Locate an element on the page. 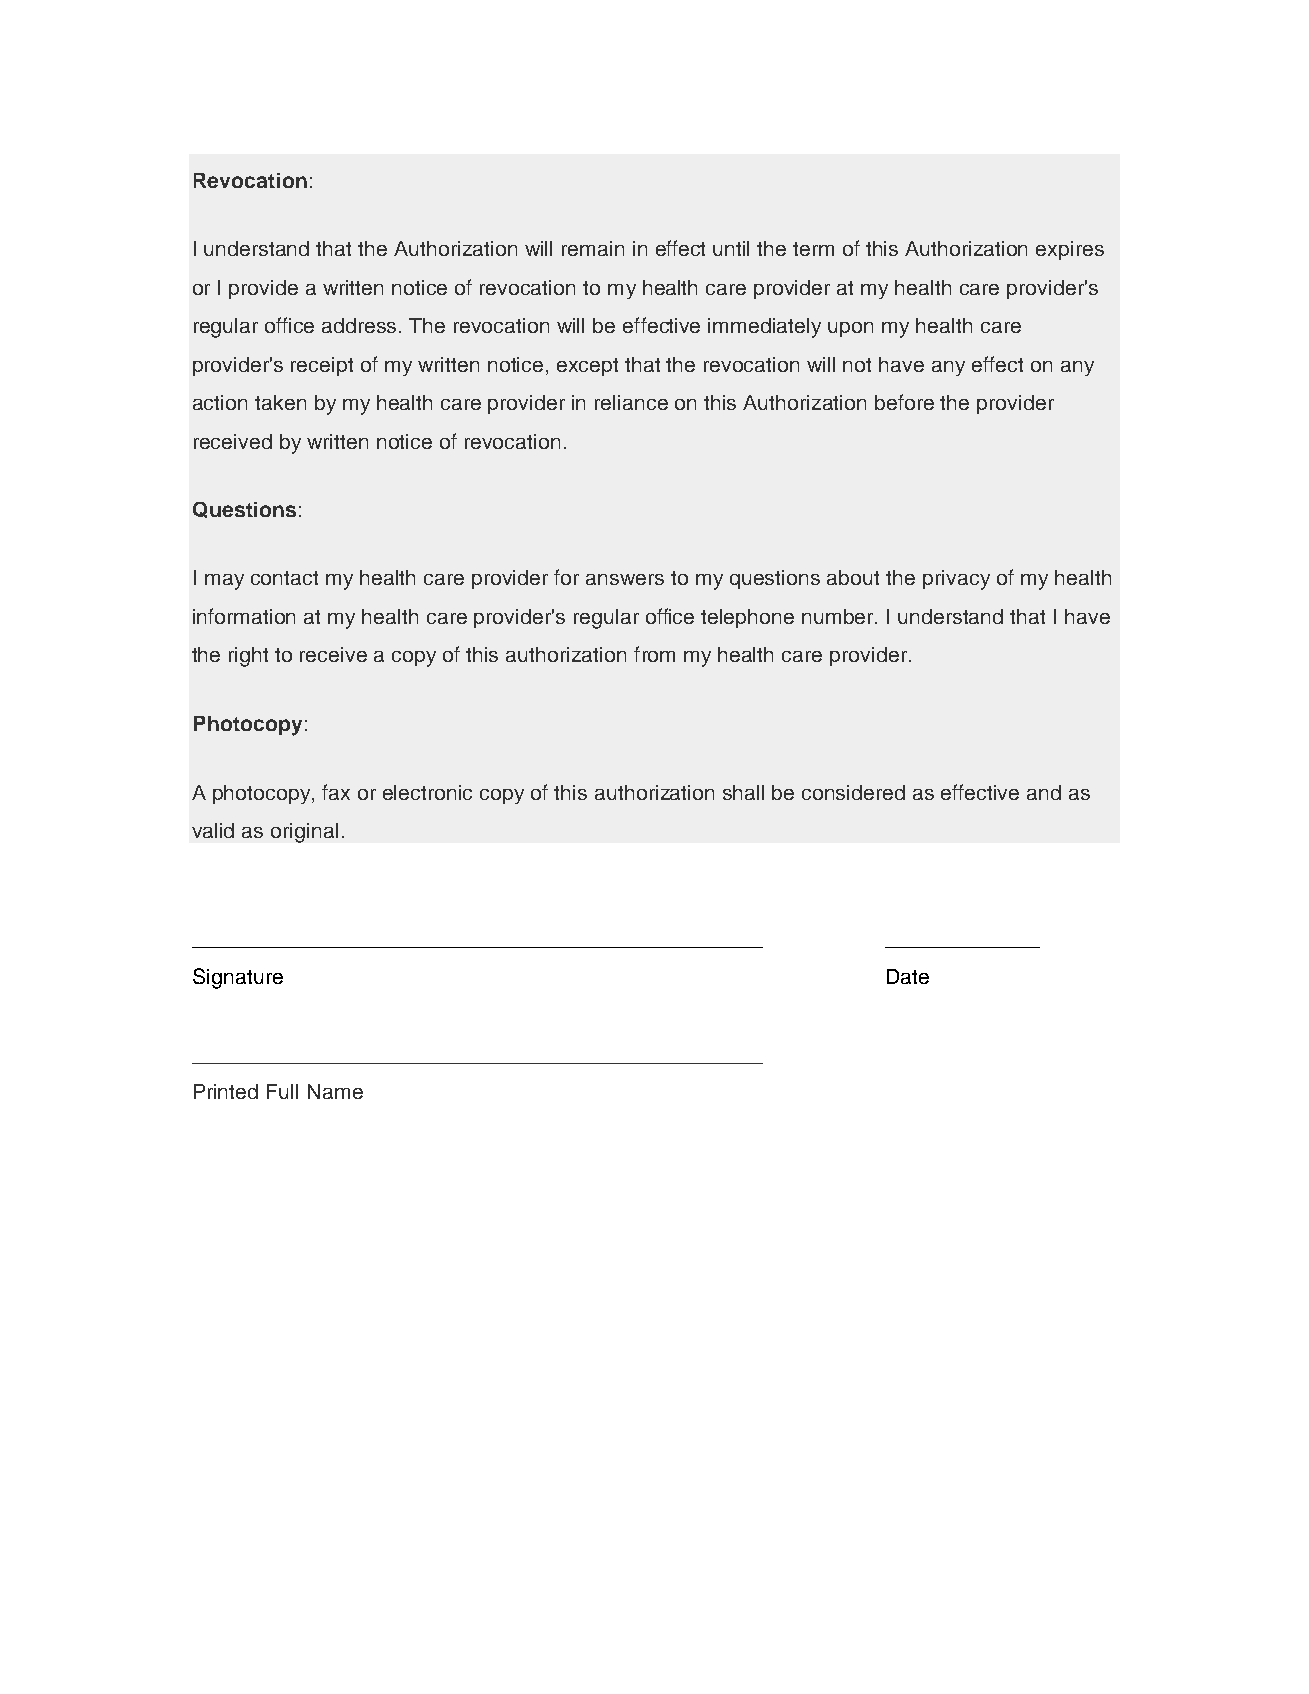 This image has width=1309, height=1694. from is located at coordinates (654, 654).
